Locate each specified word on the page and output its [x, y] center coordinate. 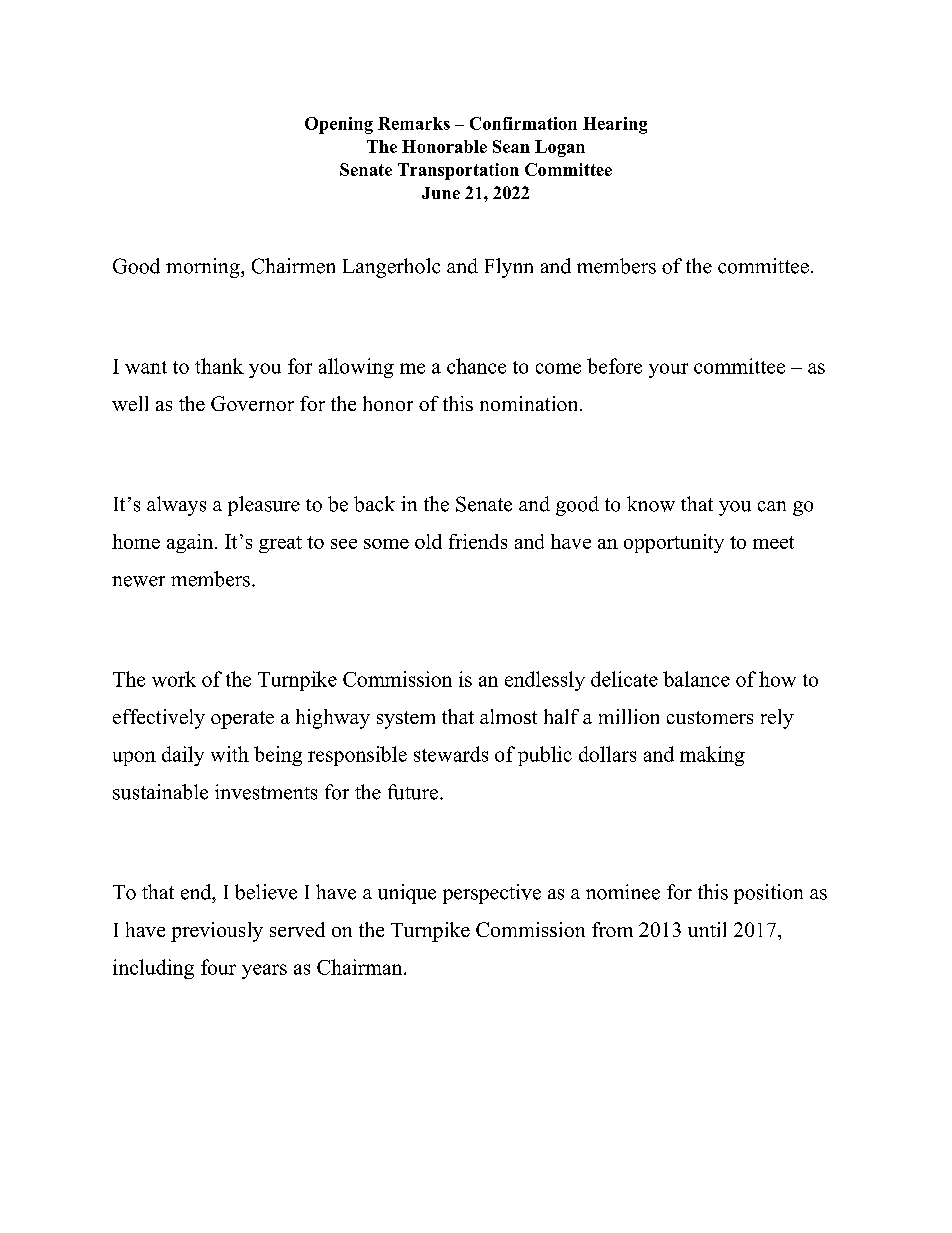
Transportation [458, 171]
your [668, 370]
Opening [339, 125]
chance [476, 366]
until [707, 929]
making [712, 756]
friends [478, 541]
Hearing [615, 125]
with [230, 754]
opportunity [674, 543]
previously [217, 932]
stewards [451, 754]
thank [219, 366]
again [190, 543]
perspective [492, 894]
